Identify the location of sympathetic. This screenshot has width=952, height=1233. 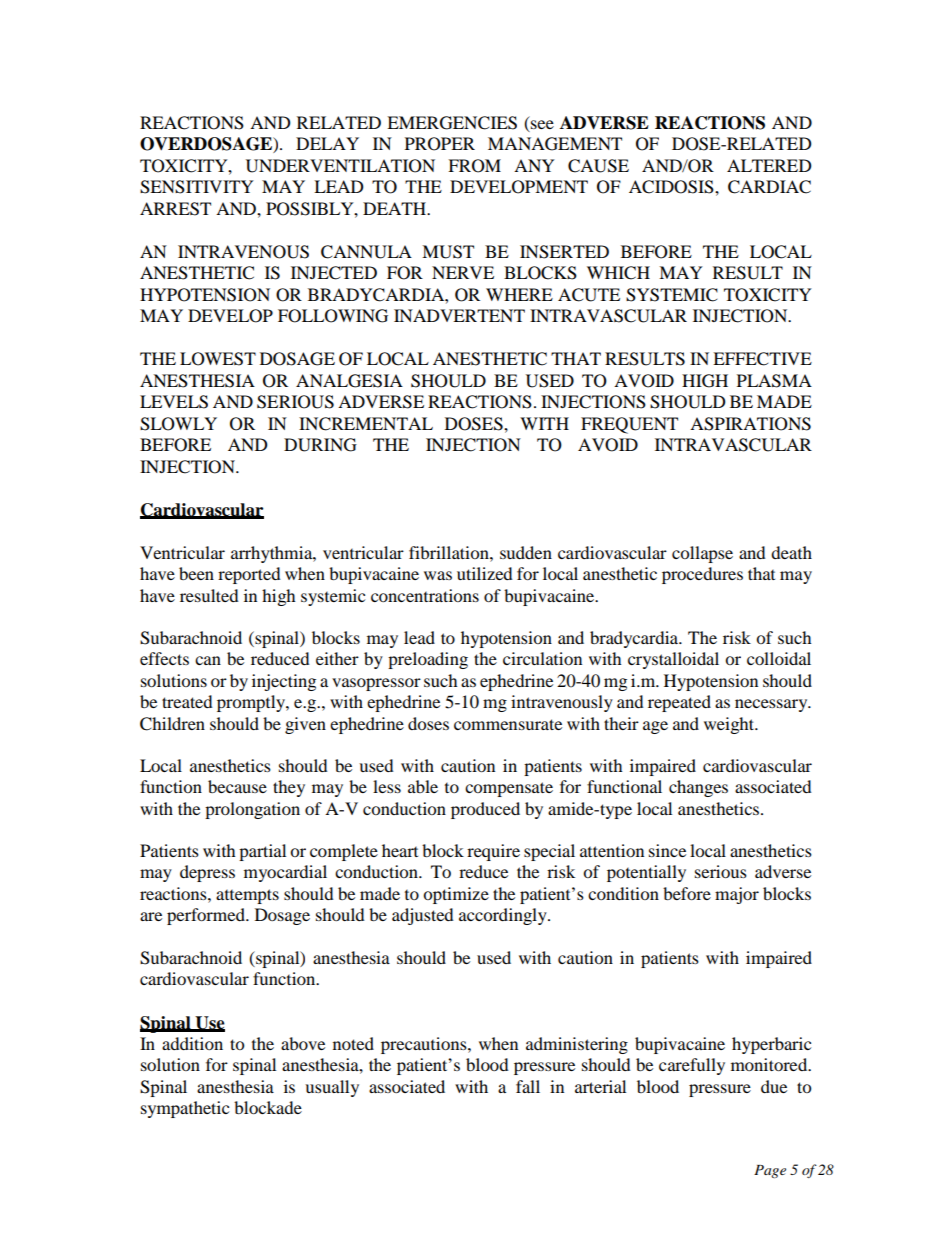
(185, 1109).
